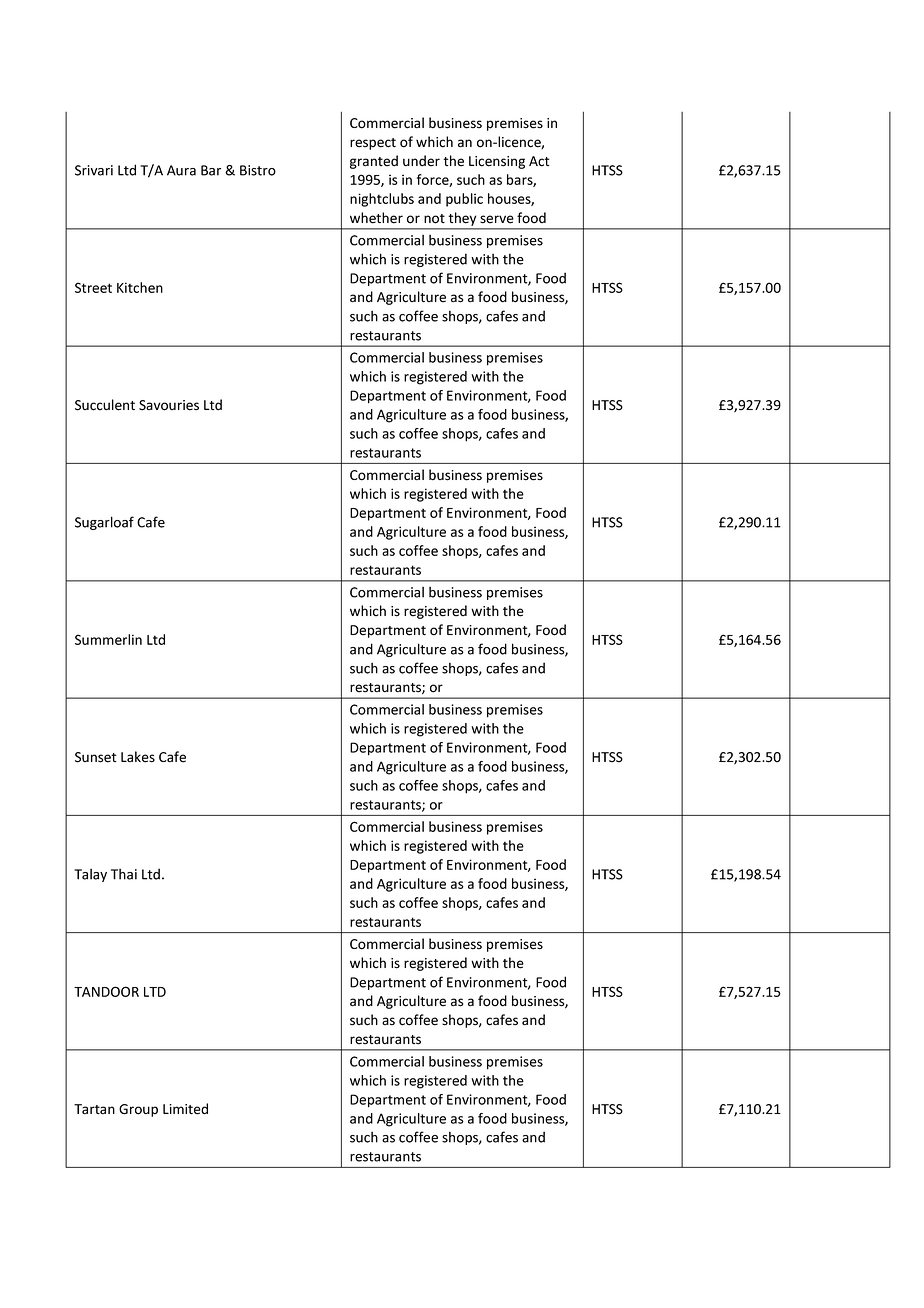 The image size is (924, 1308). What do you see at coordinates (434, 219) in the screenshot?
I see `not` at bounding box center [434, 219].
